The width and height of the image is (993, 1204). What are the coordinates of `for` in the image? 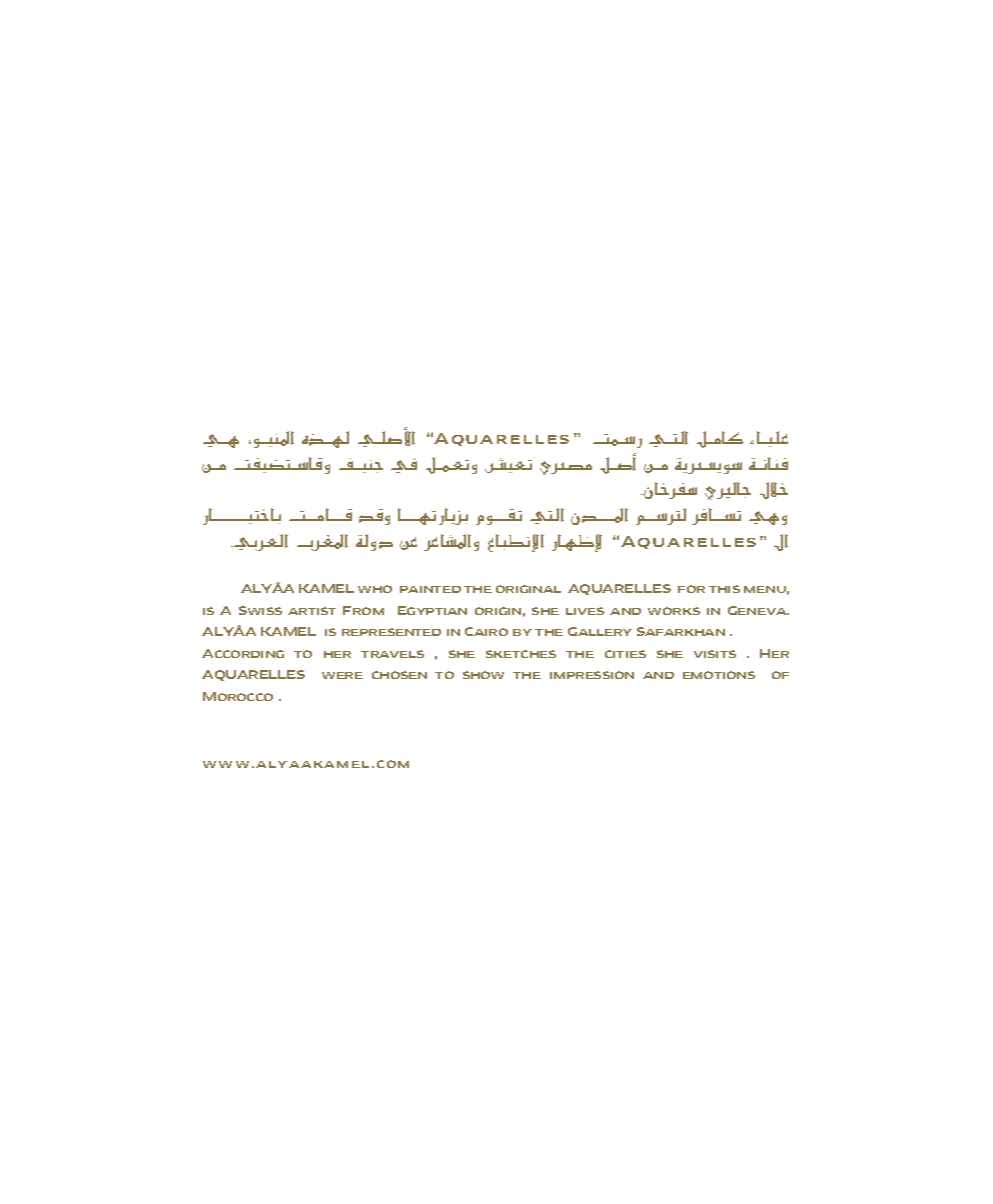 It's located at (691, 589).
